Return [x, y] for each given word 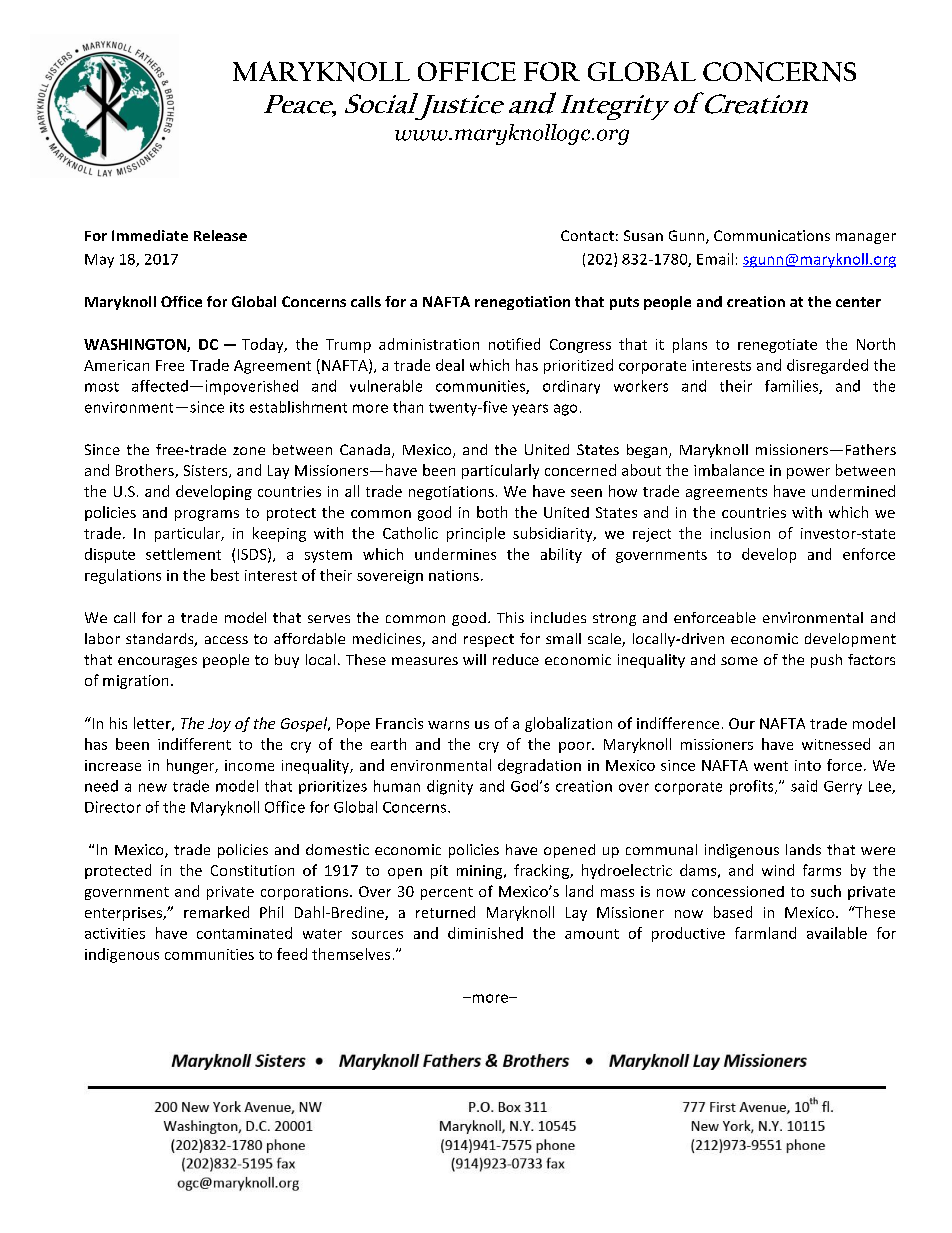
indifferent [194, 744]
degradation [539, 766]
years [530, 410]
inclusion [740, 533]
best [225, 575]
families [792, 387]
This [510, 617]
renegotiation [522, 303]
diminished [485, 933]
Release [220, 235]
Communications [772, 235]
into [808, 765]
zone [249, 451]
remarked [216, 912]
